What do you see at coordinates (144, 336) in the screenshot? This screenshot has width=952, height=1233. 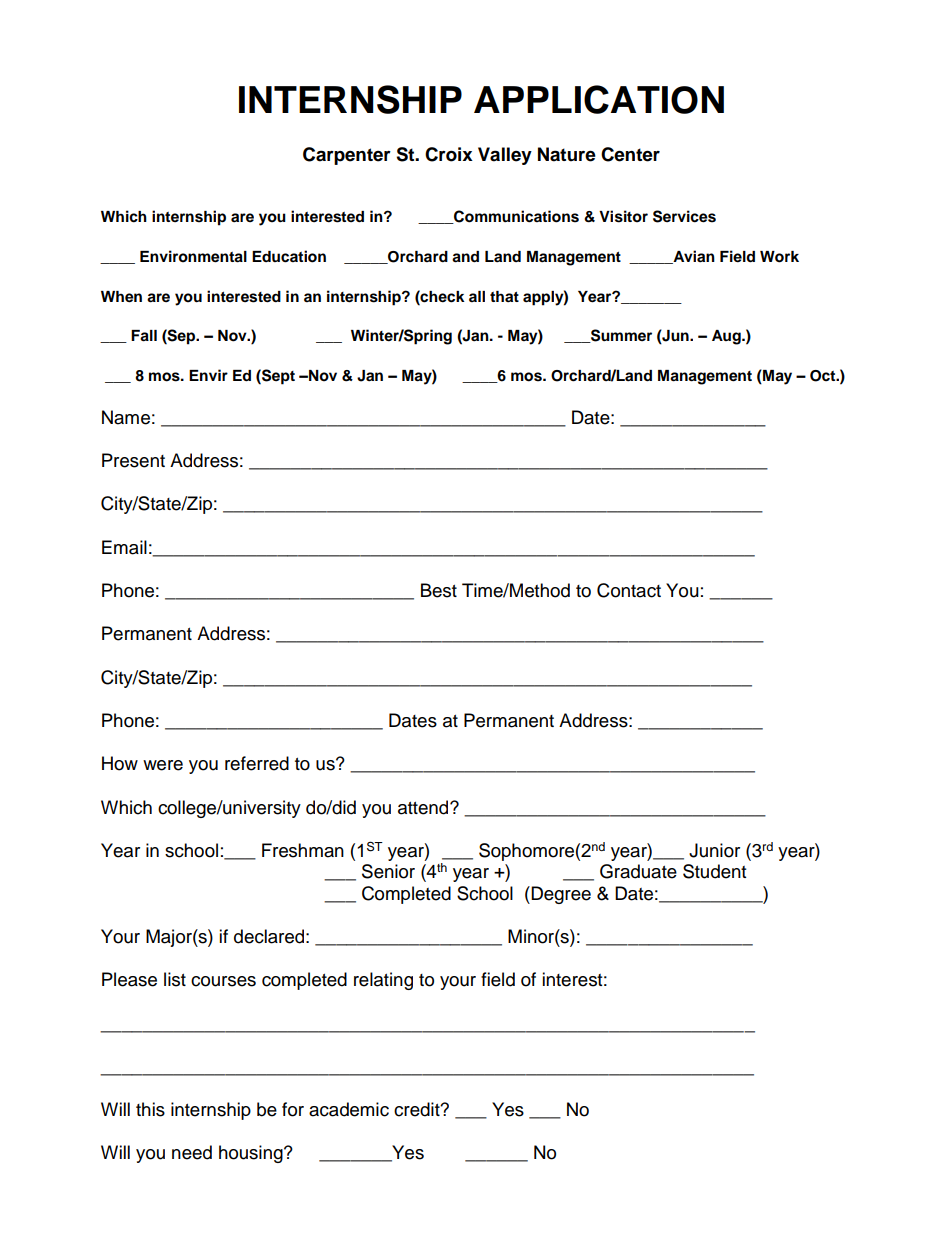 I see `Fall` at bounding box center [144, 336].
